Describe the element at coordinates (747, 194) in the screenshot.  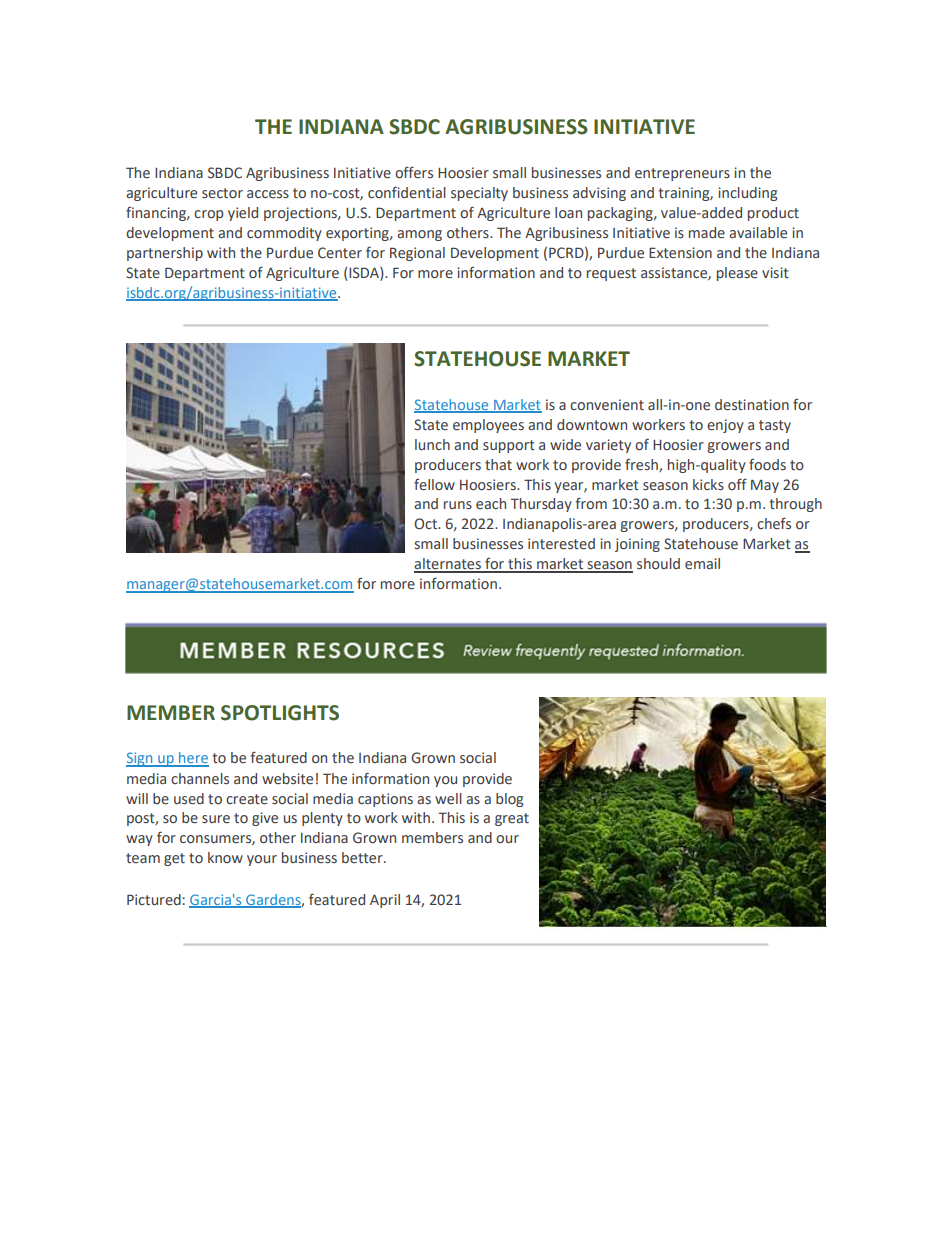
I see `including` at that location.
